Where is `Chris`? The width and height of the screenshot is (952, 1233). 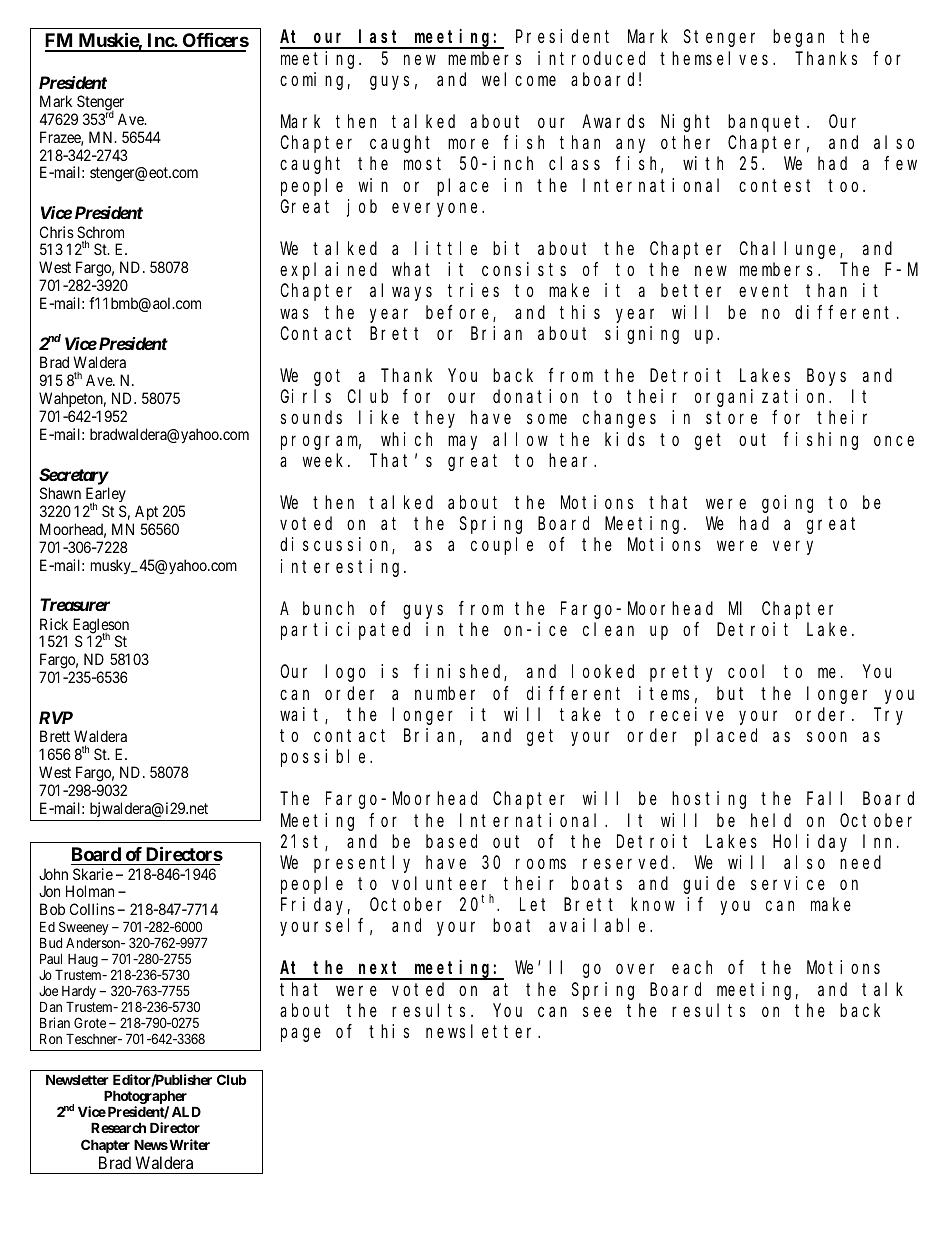 Chris is located at coordinates (57, 232).
